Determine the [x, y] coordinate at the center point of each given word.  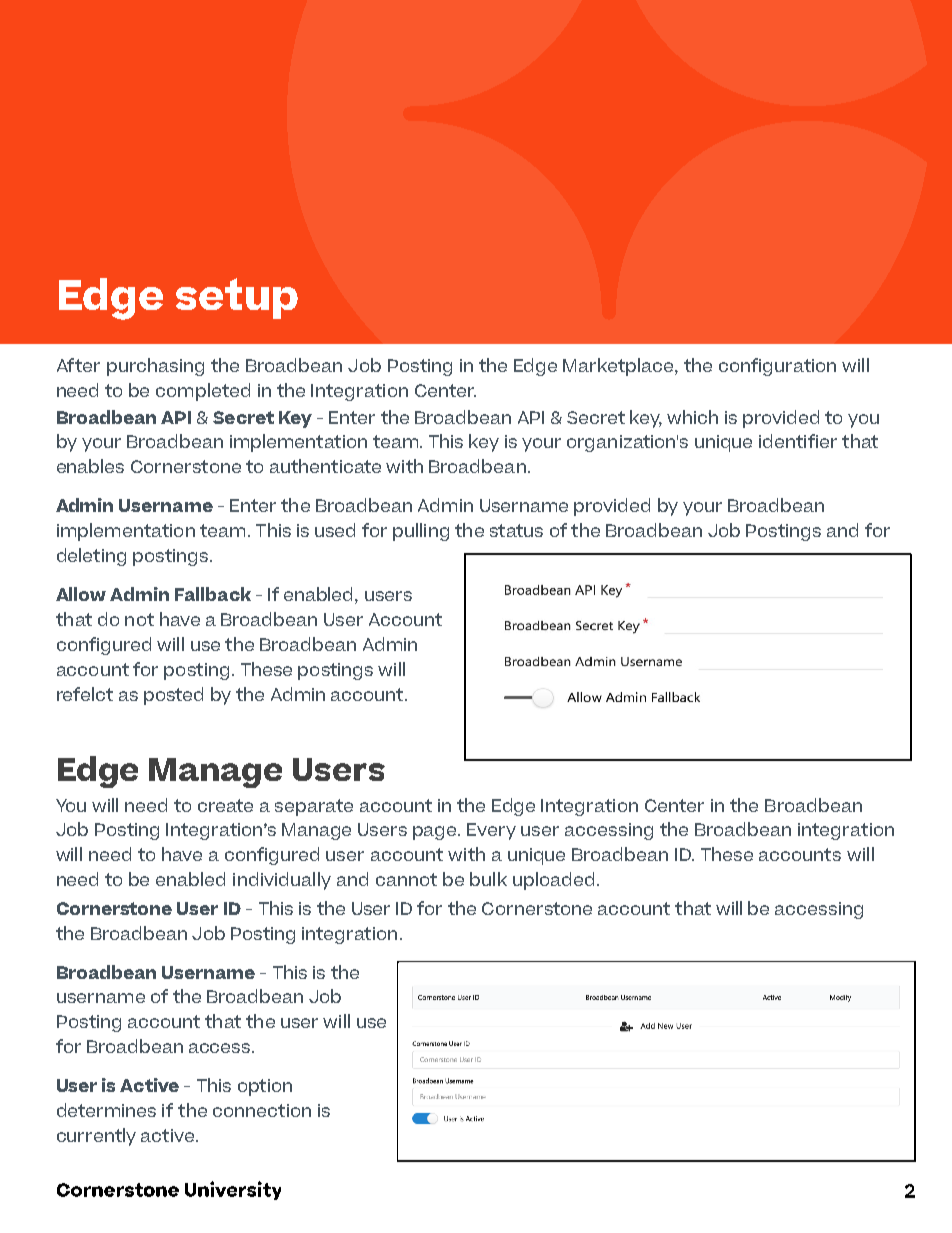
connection [262, 1110]
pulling [421, 532]
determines [106, 1110]
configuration [777, 367]
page [436, 833]
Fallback [213, 594]
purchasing [155, 367]
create [225, 805]
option [265, 1087]
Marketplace [619, 367]
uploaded [553, 881]
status [516, 530]
